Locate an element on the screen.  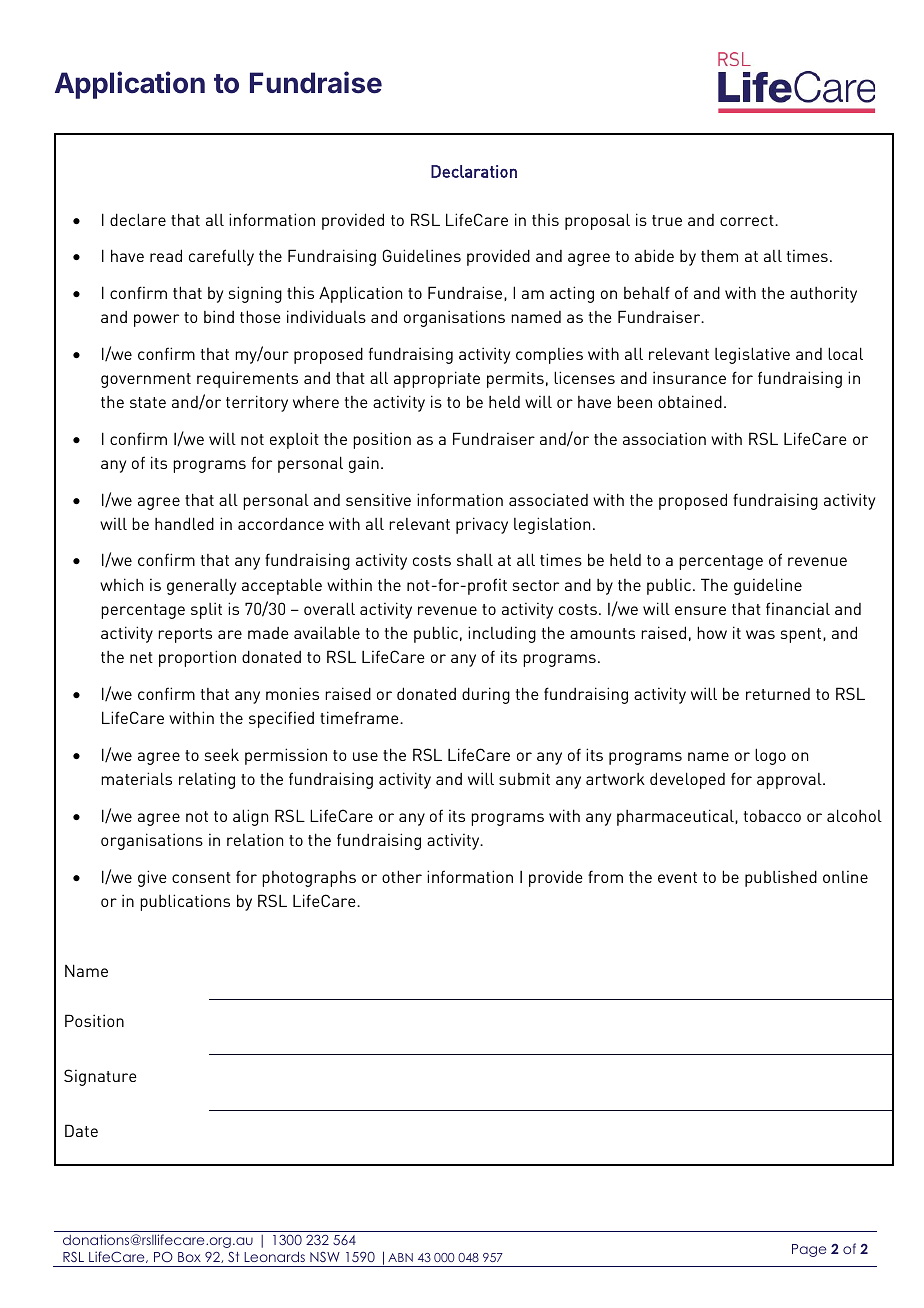
Declaration is located at coordinates (474, 171).
